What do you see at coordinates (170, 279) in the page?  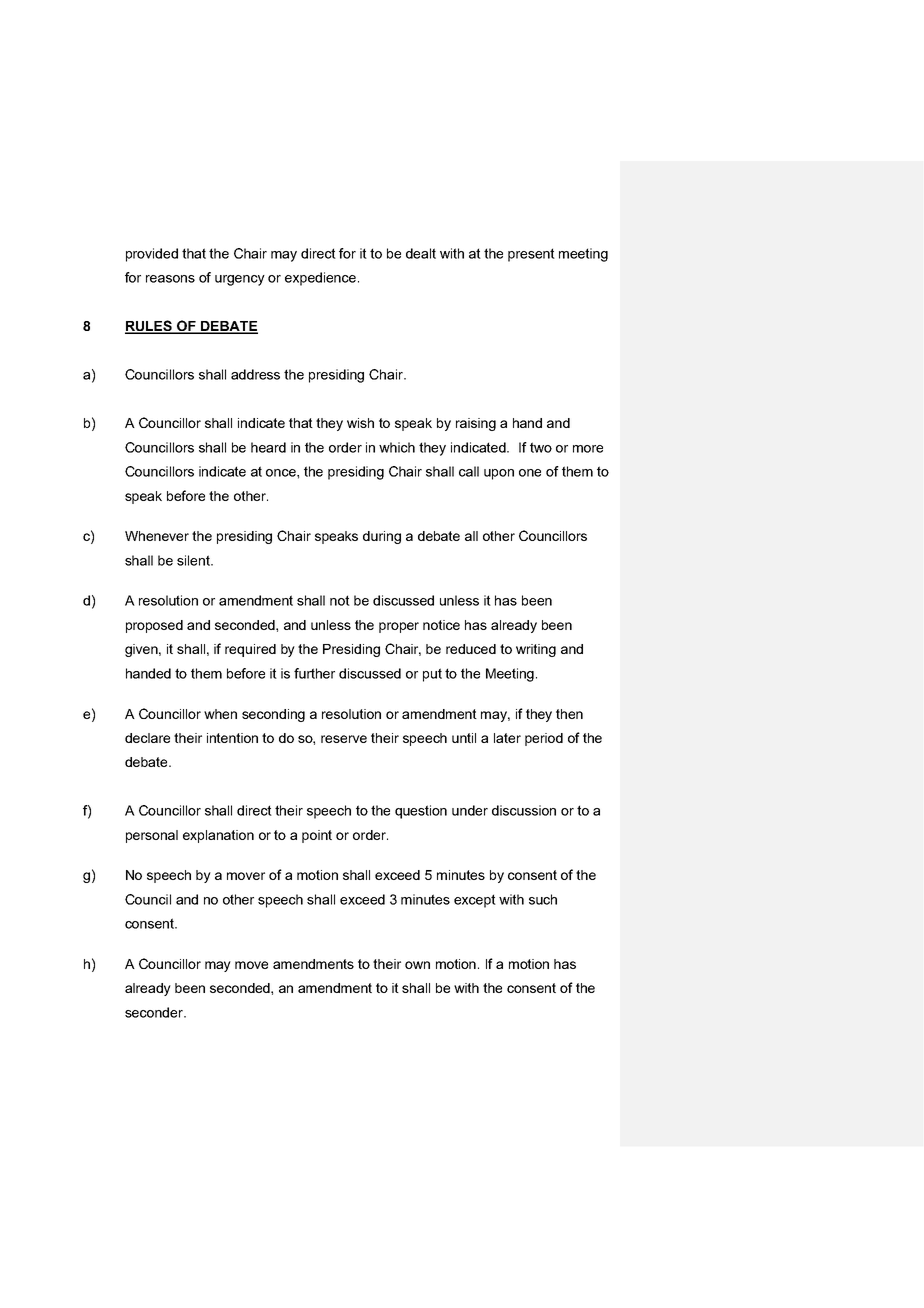 I see `reasons` at bounding box center [170, 279].
